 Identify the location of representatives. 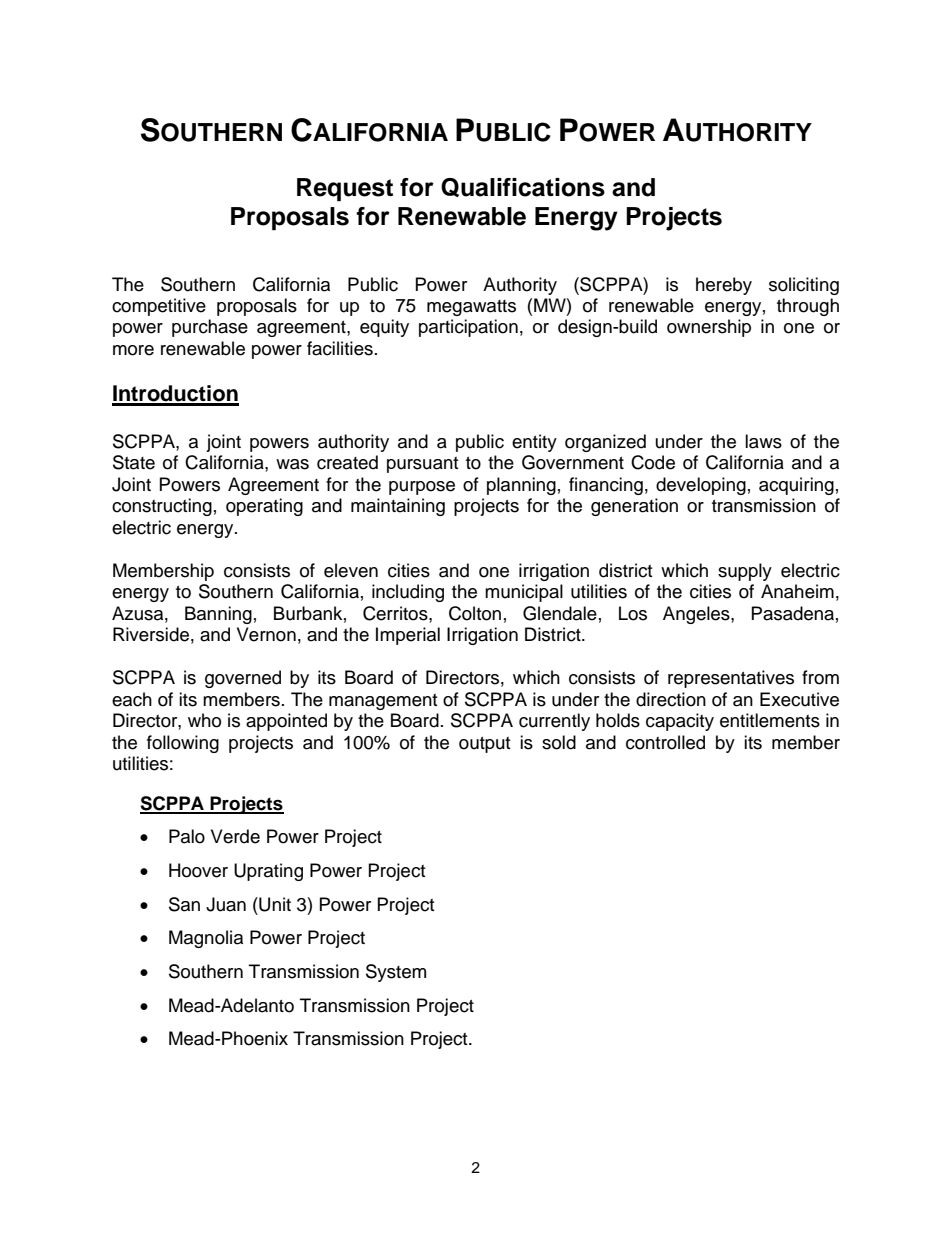
(731, 679).
